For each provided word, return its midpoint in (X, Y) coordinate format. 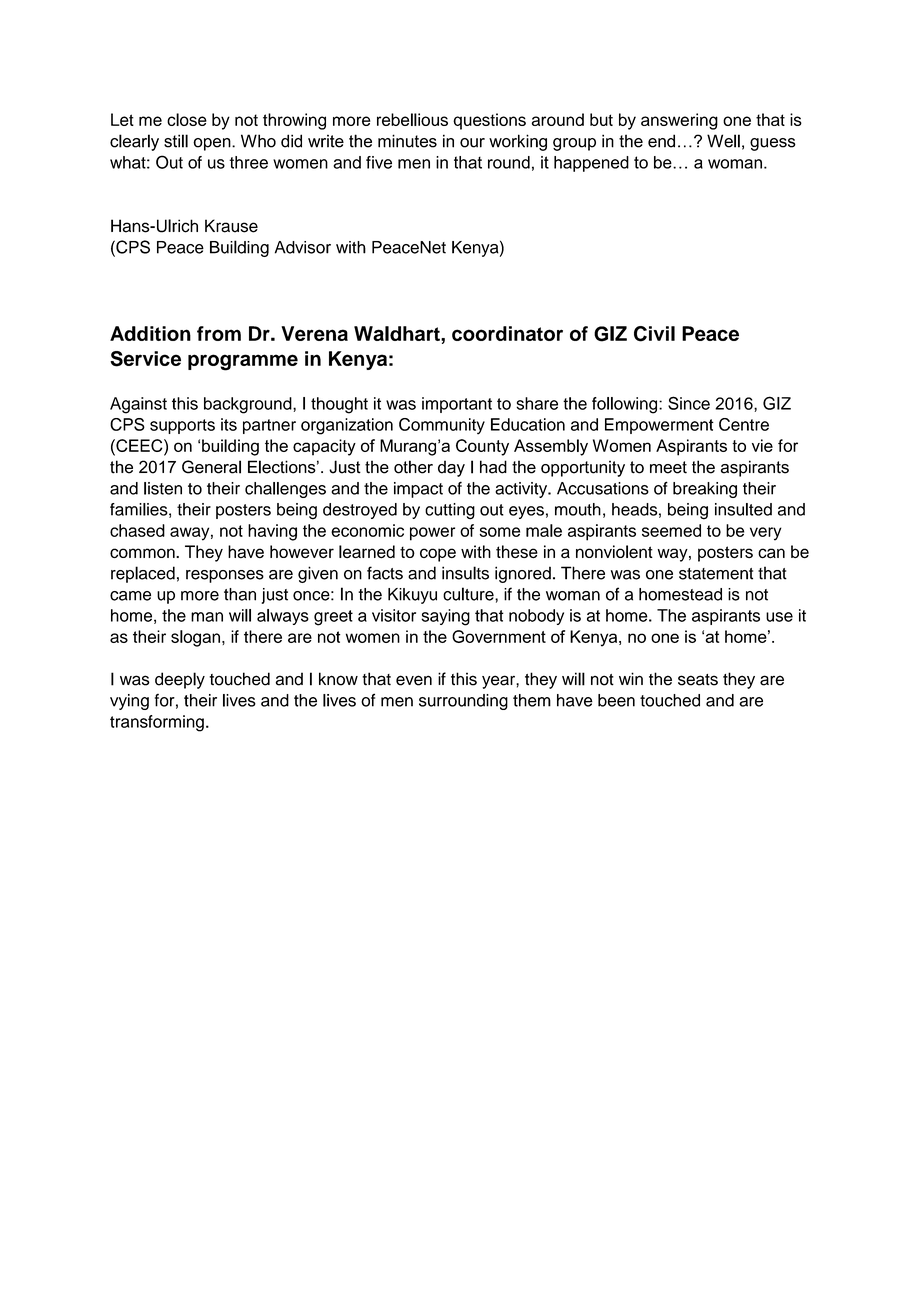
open (213, 144)
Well (723, 141)
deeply (180, 680)
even (414, 680)
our (472, 143)
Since (689, 403)
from (219, 333)
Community (442, 426)
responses (225, 576)
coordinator (507, 333)
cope (438, 555)
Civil (654, 334)
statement (716, 574)
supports (182, 426)
